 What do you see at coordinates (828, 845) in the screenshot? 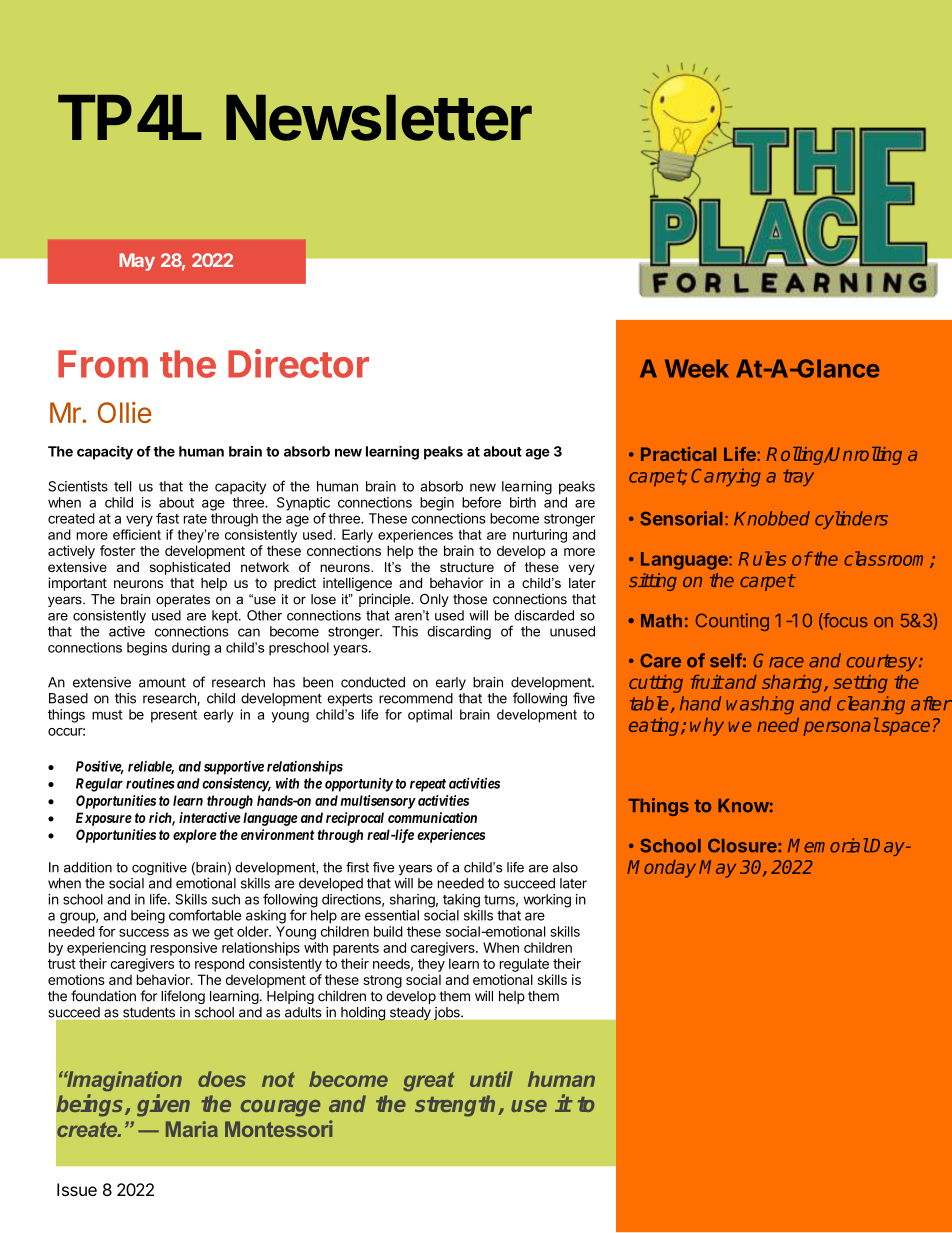
I see `Memorial` at bounding box center [828, 845].
